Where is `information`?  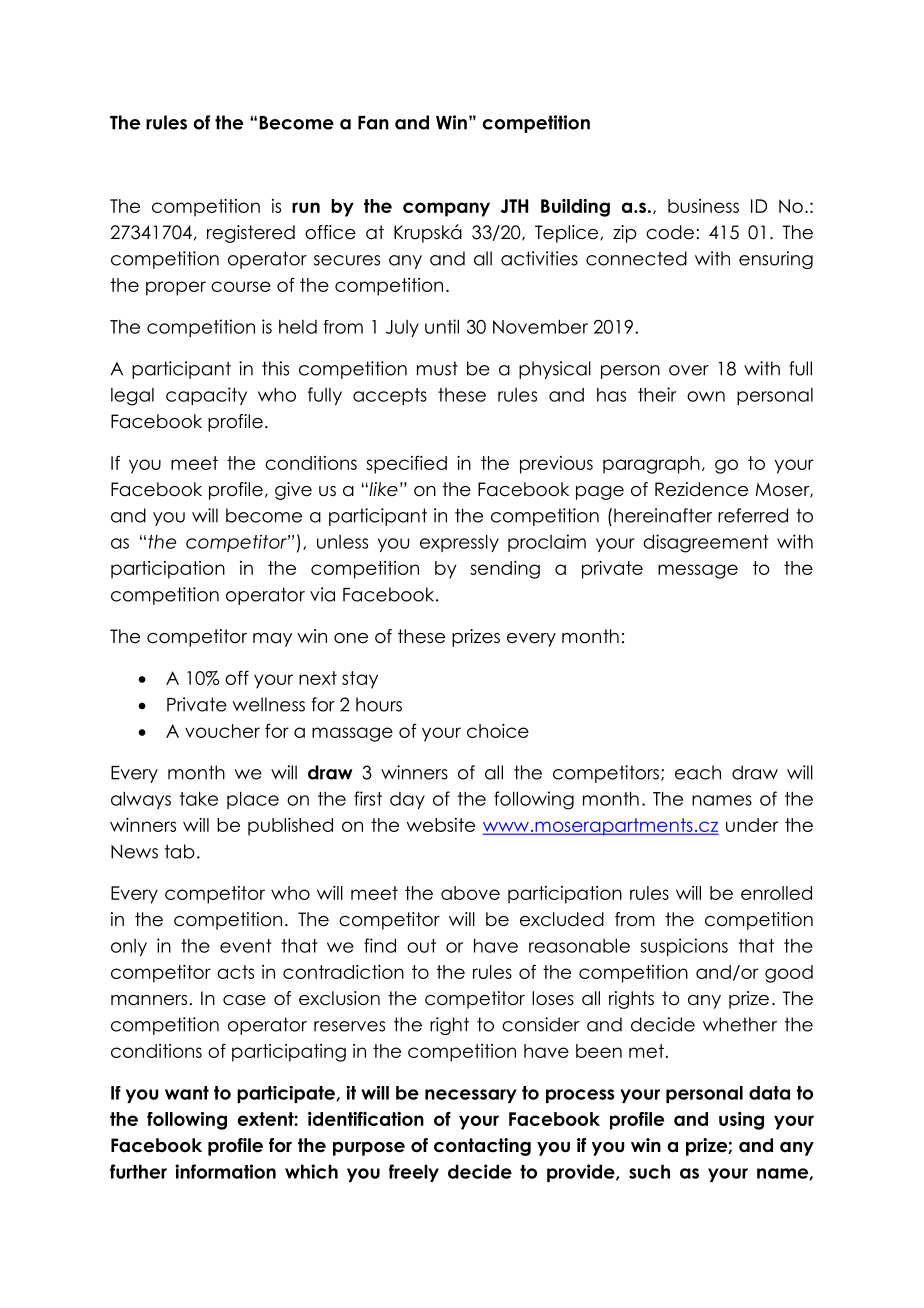 information is located at coordinates (225, 1171).
